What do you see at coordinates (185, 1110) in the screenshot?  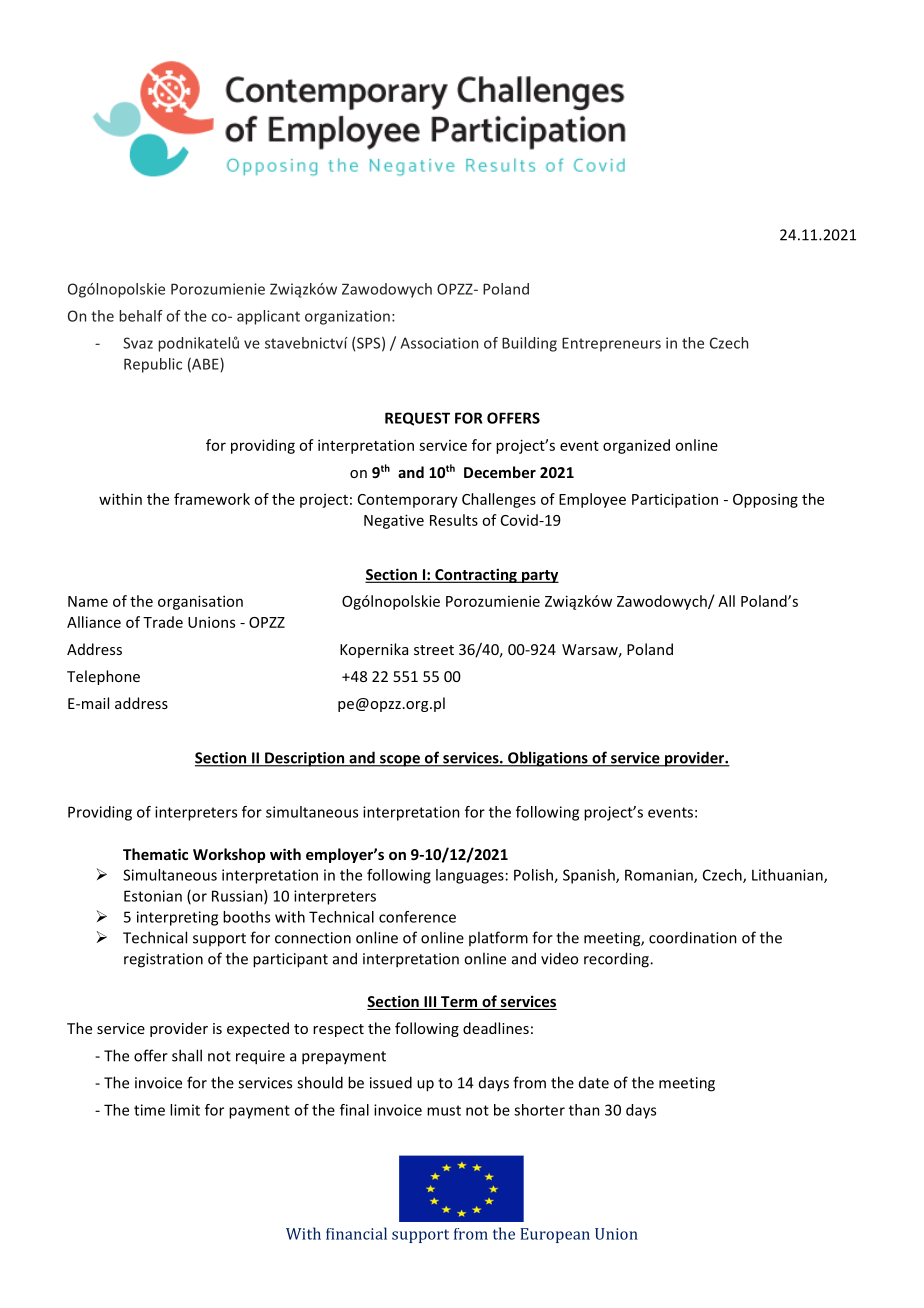 I see `limit` at bounding box center [185, 1110].
